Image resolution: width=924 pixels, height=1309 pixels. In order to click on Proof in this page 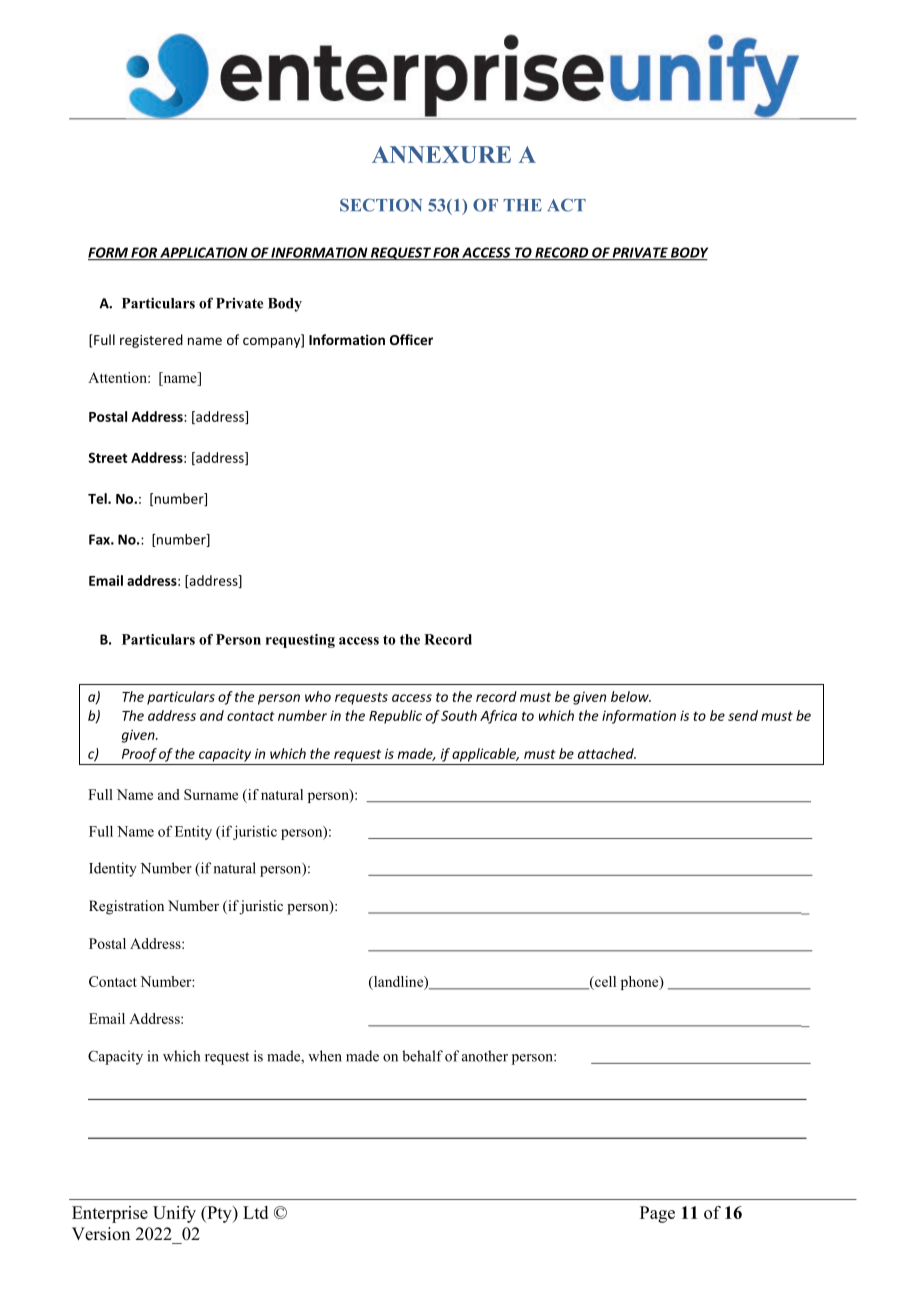, I will do `click(139, 755)`.
